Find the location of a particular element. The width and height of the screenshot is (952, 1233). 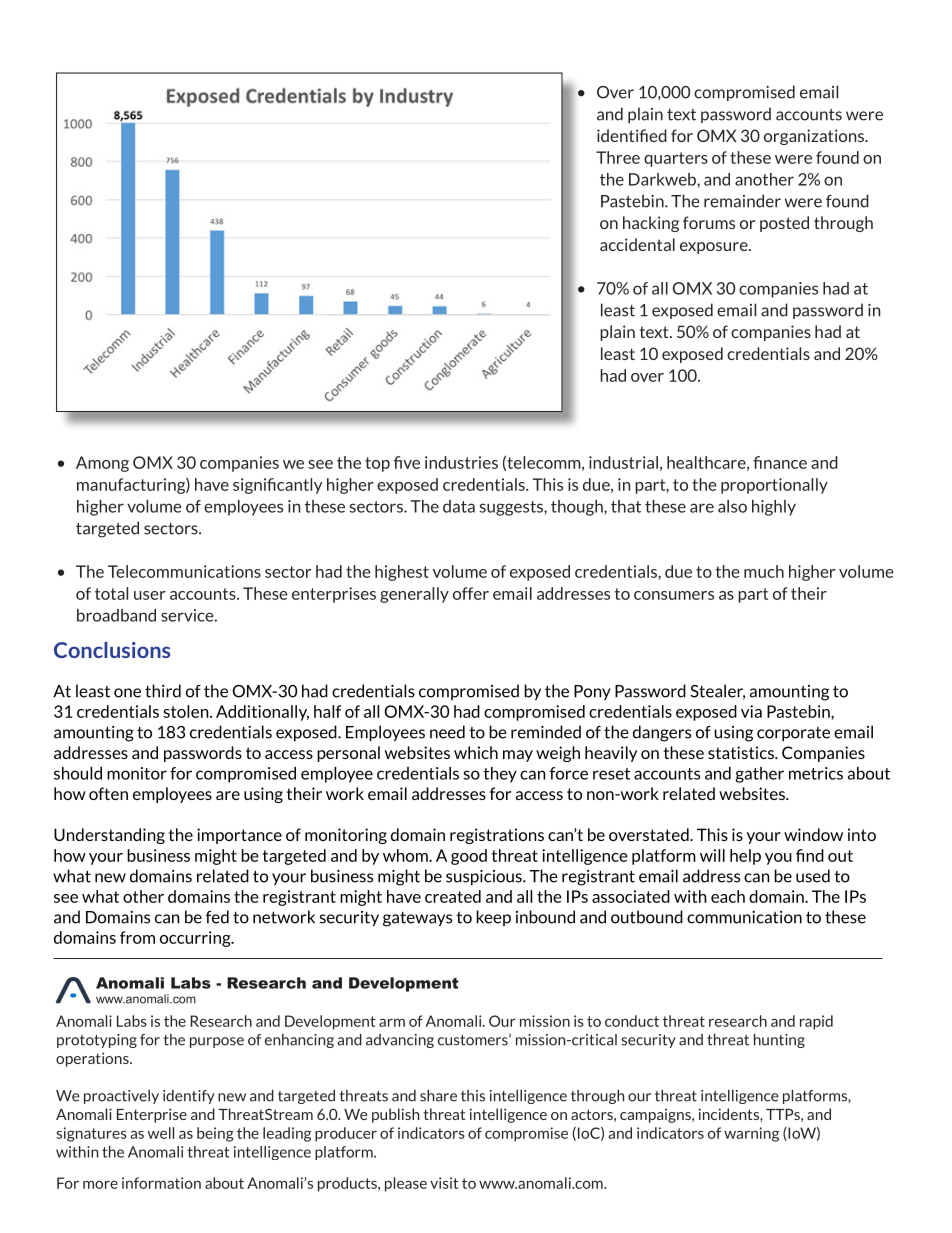

remainder is located at coordinates (742, 201).
